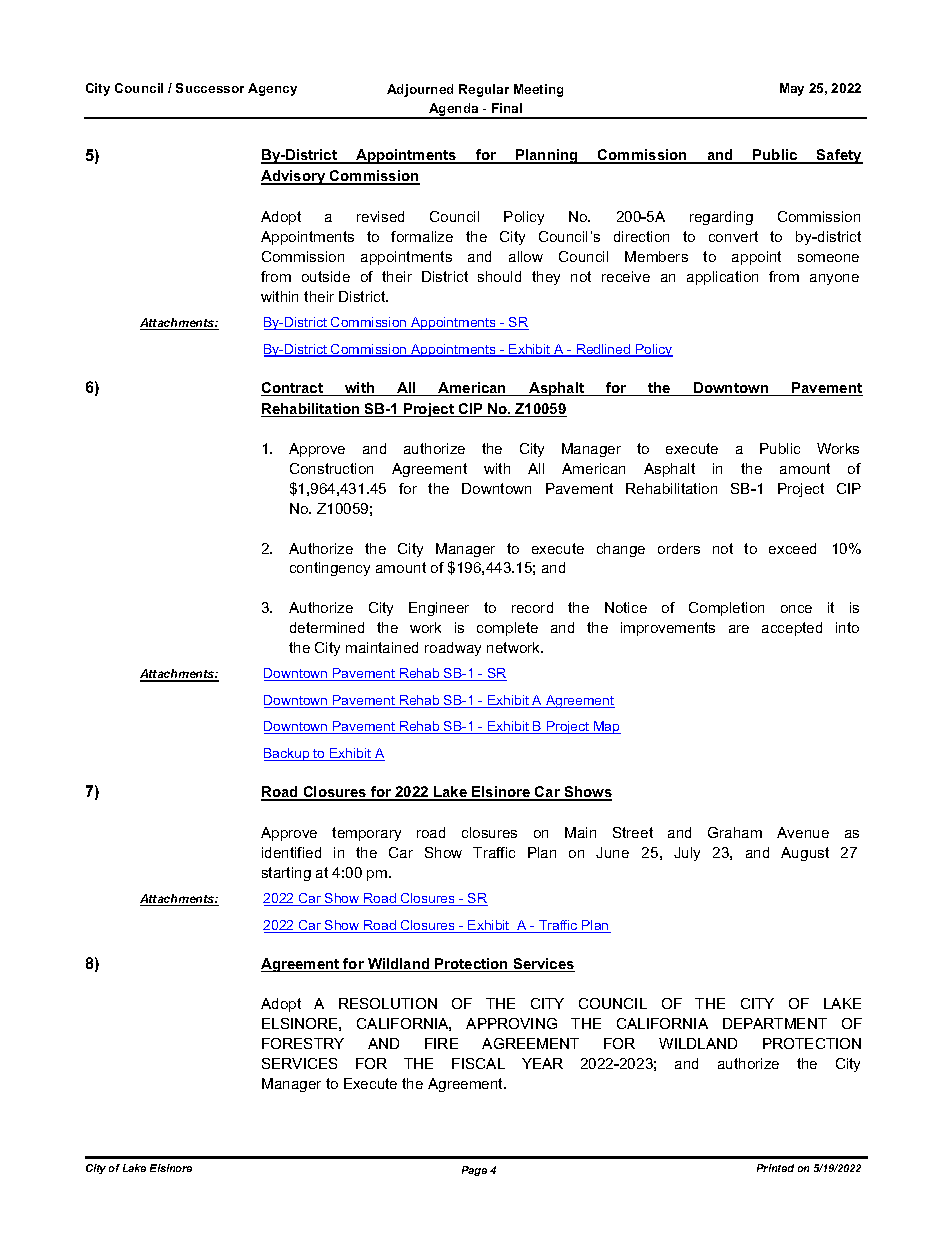 The height and width of the image is (1233, 952). I want to click on August, so click(805, 854).
